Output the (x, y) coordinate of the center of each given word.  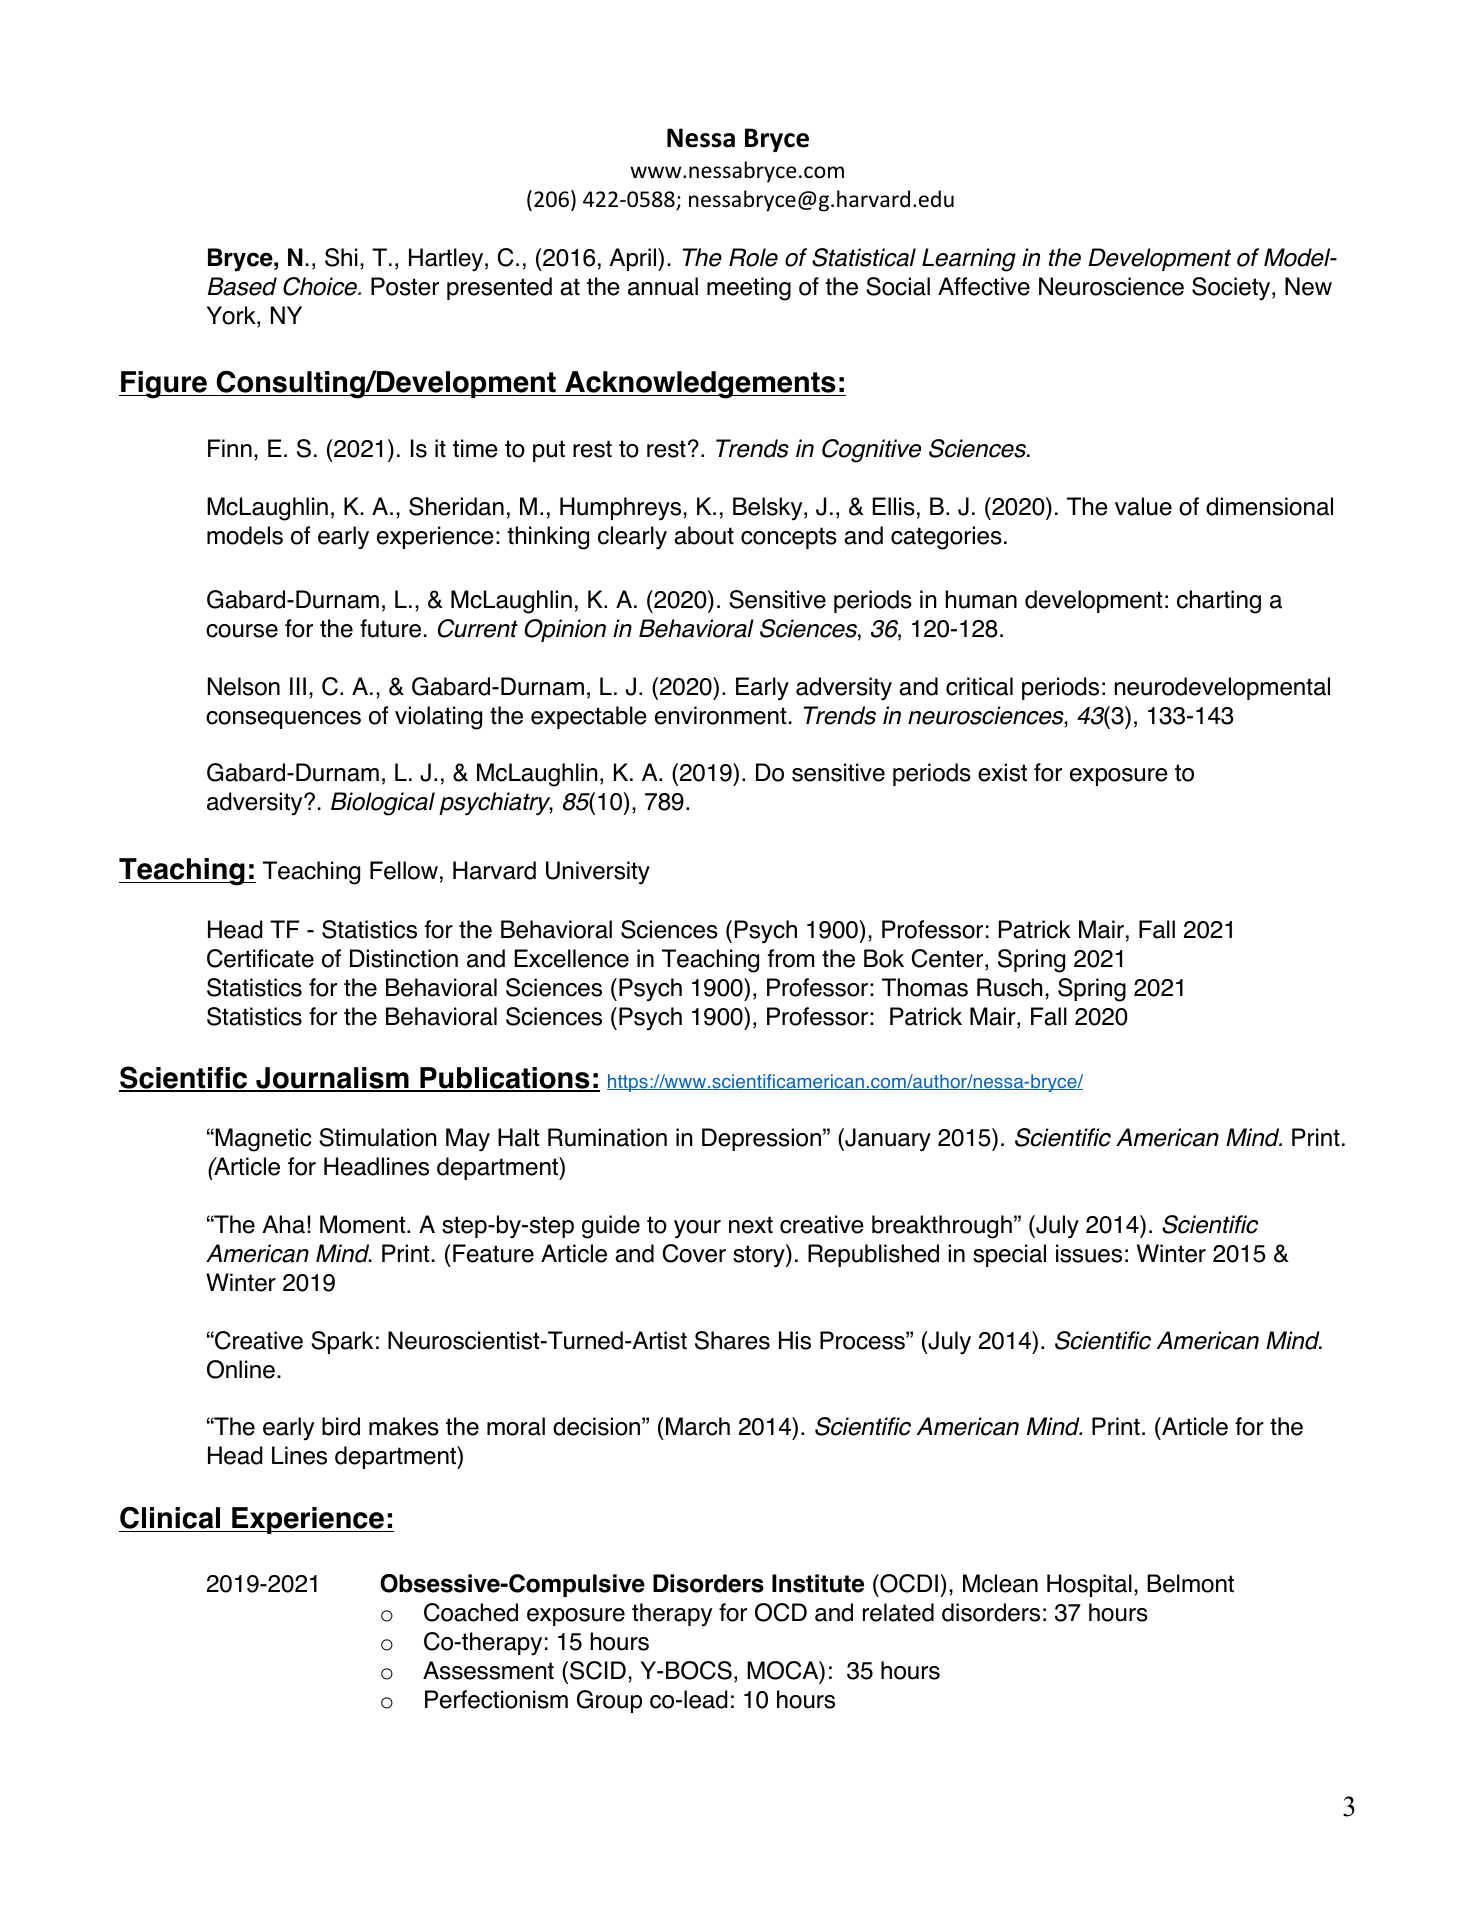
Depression (761, 1139)
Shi (341, 257)
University (598, 872)
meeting (749, 289)
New (1308, 286)
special (1009, 1255)
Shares (732, 1340)
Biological (383, 804)
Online (241, 1369)
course (242, 631)
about (704, 535)
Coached (471, 1612)
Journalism (332, 1079)
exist (1002, 772)
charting (1219, 602)
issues (1089, 1253)
